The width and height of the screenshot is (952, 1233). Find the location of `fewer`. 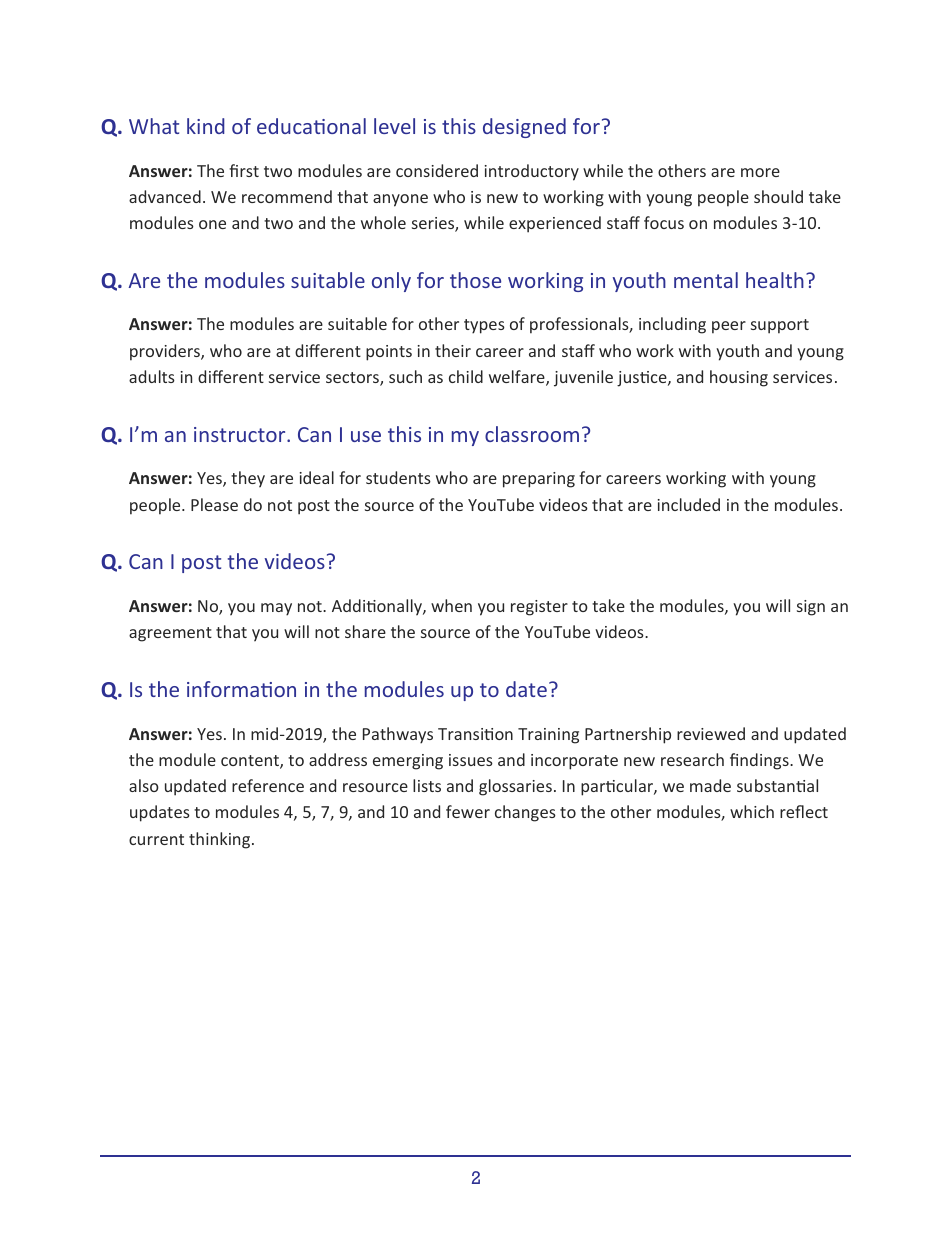

fewer is located at coordinates (468, 811).
